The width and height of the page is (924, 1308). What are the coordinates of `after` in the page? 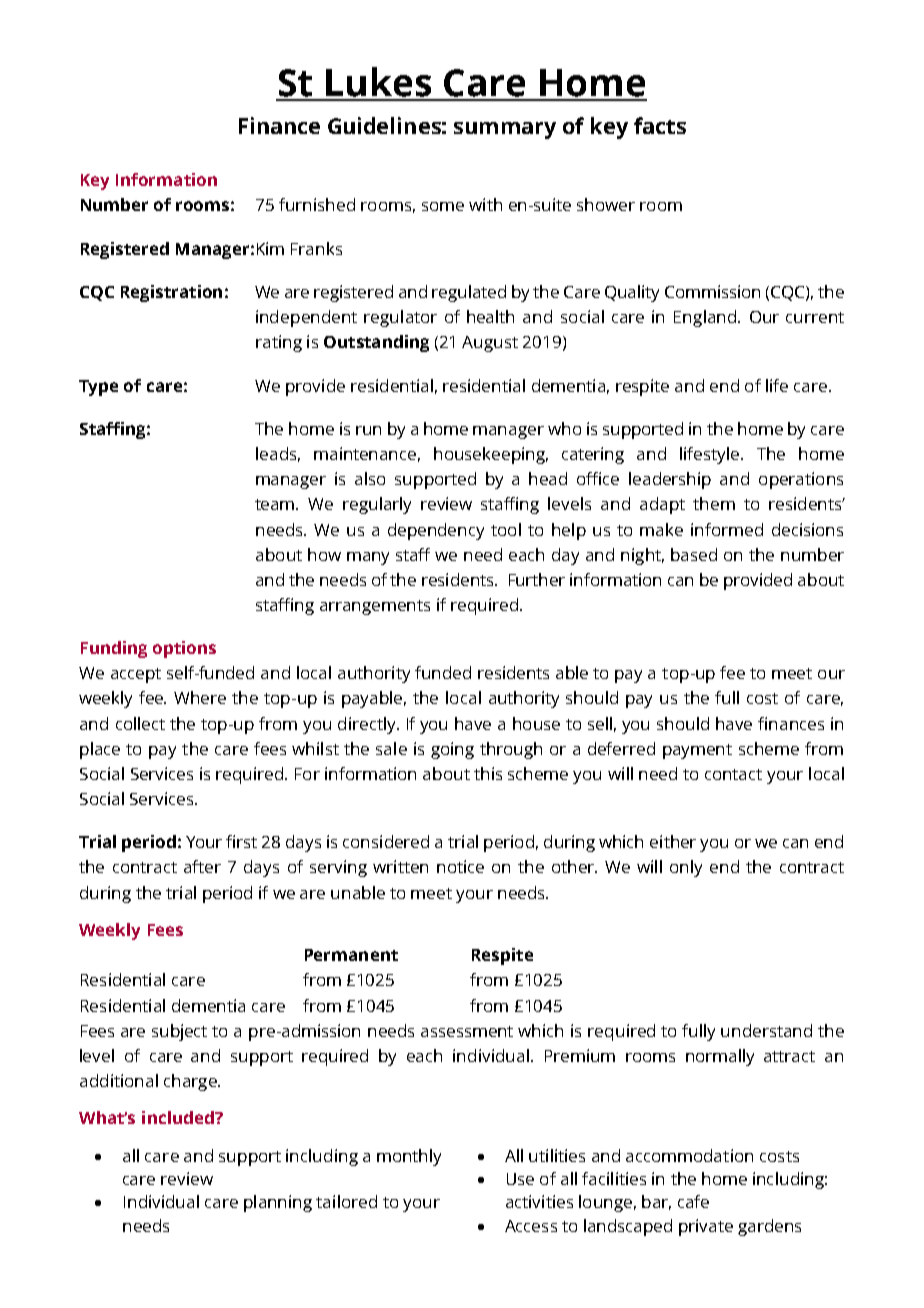 It's located at (202, 866).
